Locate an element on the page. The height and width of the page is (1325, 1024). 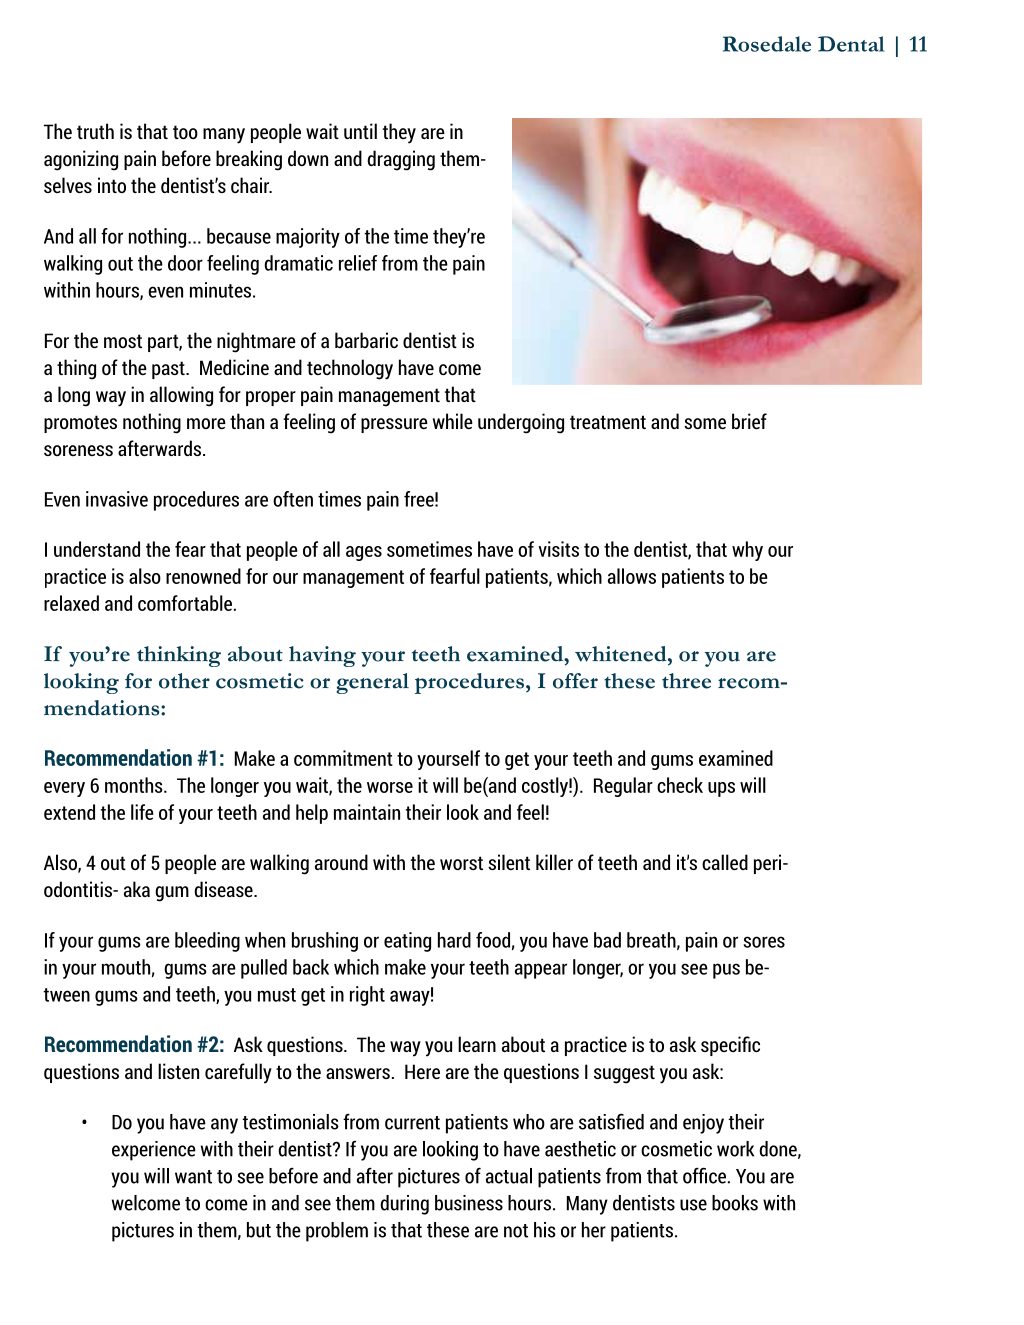
brief is located at coordinates (749, 421).
